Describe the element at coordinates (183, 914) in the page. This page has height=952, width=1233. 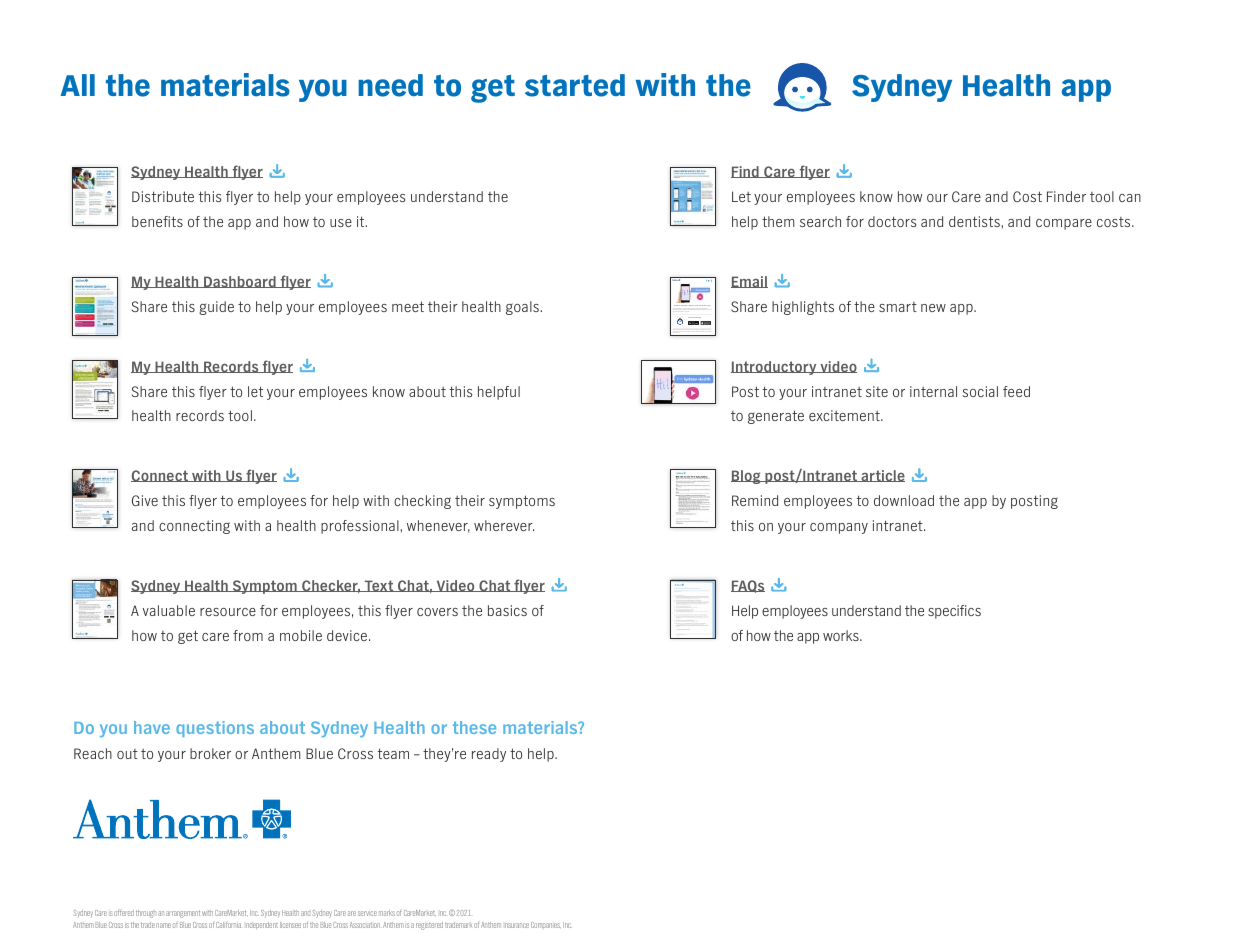
I see `arrangement` at that location.
